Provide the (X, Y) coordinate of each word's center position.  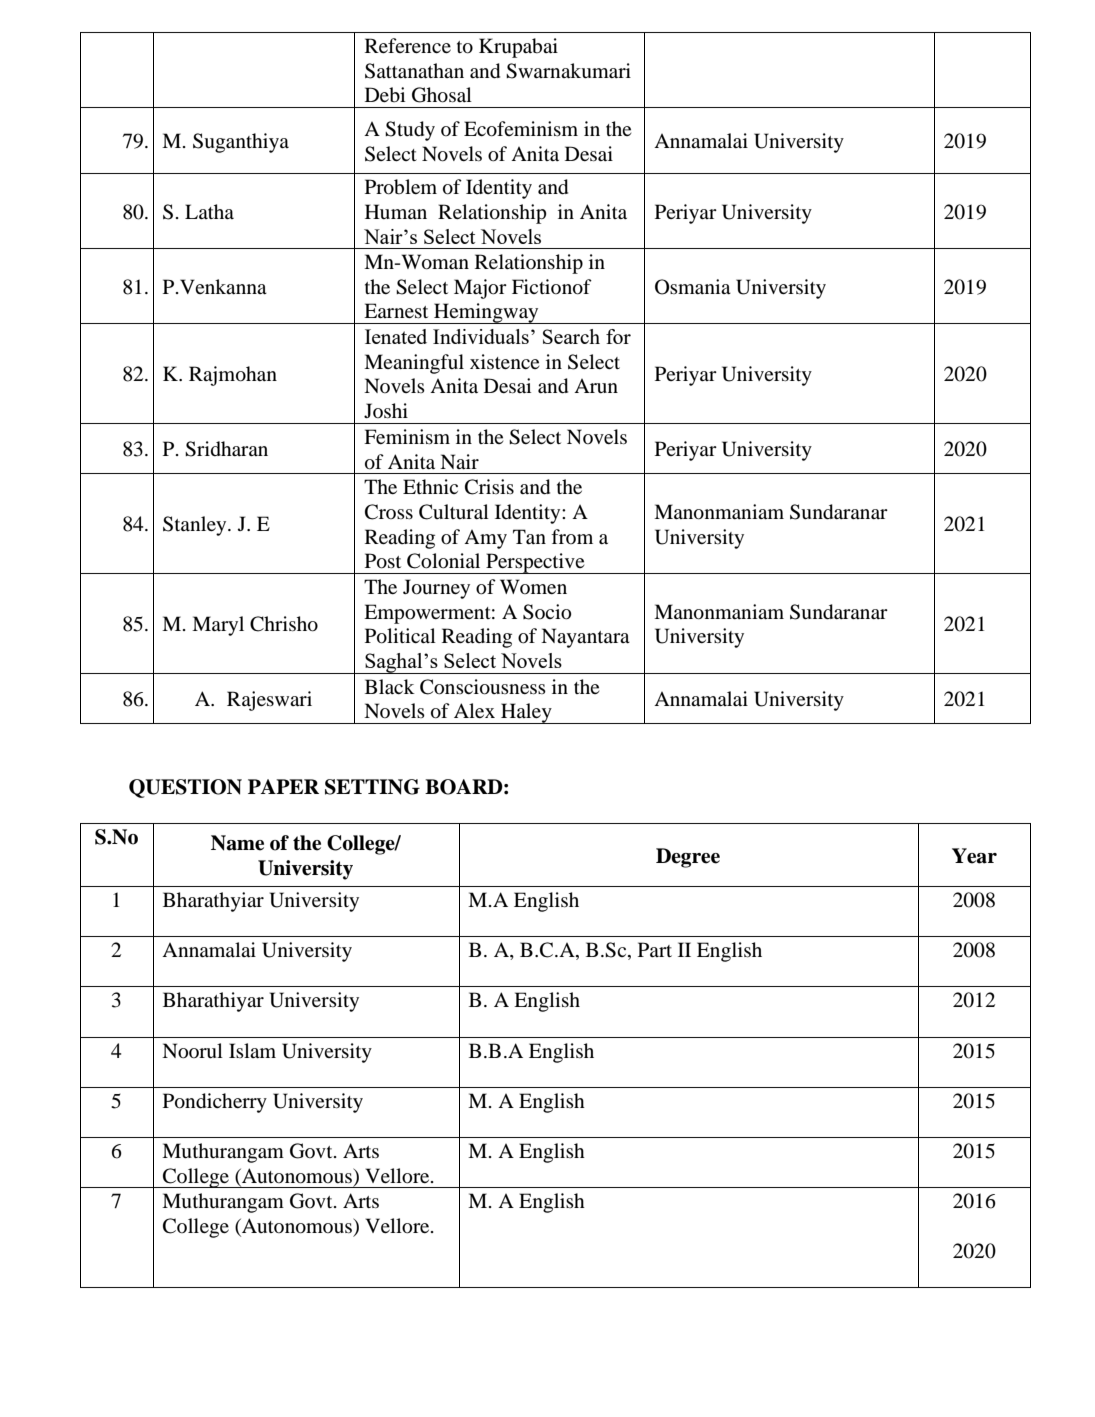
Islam (252, 1050)
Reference (408, 45)
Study (410, 131)
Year (974, 856)
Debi (385, 95)
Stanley (196, 526)
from (572, 536)
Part (655, 949)
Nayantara (585, 638)
